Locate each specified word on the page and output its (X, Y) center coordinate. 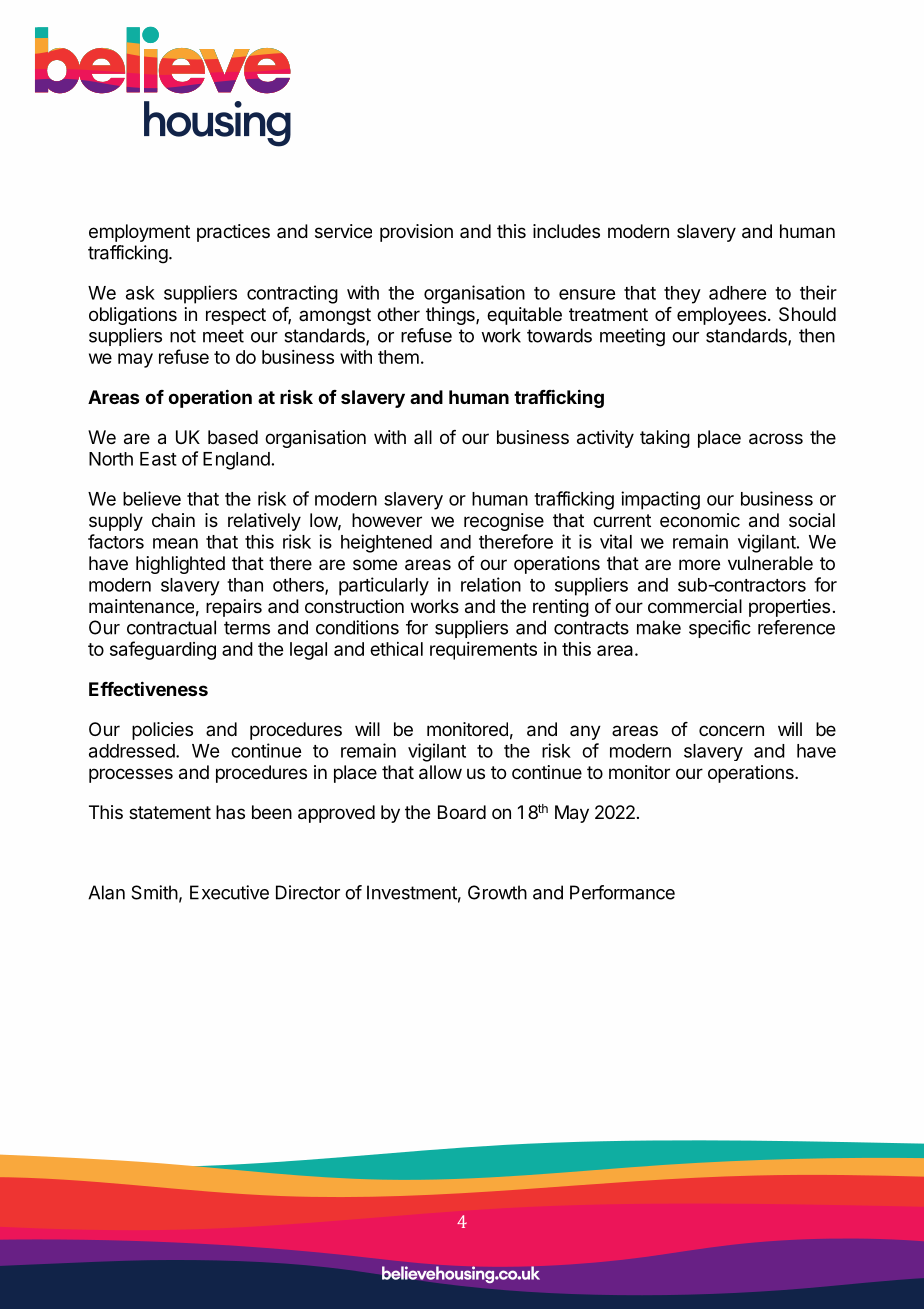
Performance (622, 892)
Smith (154, 892)
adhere (737, 293)
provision (416, 233)
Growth (497, 892)
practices (233, 233)
